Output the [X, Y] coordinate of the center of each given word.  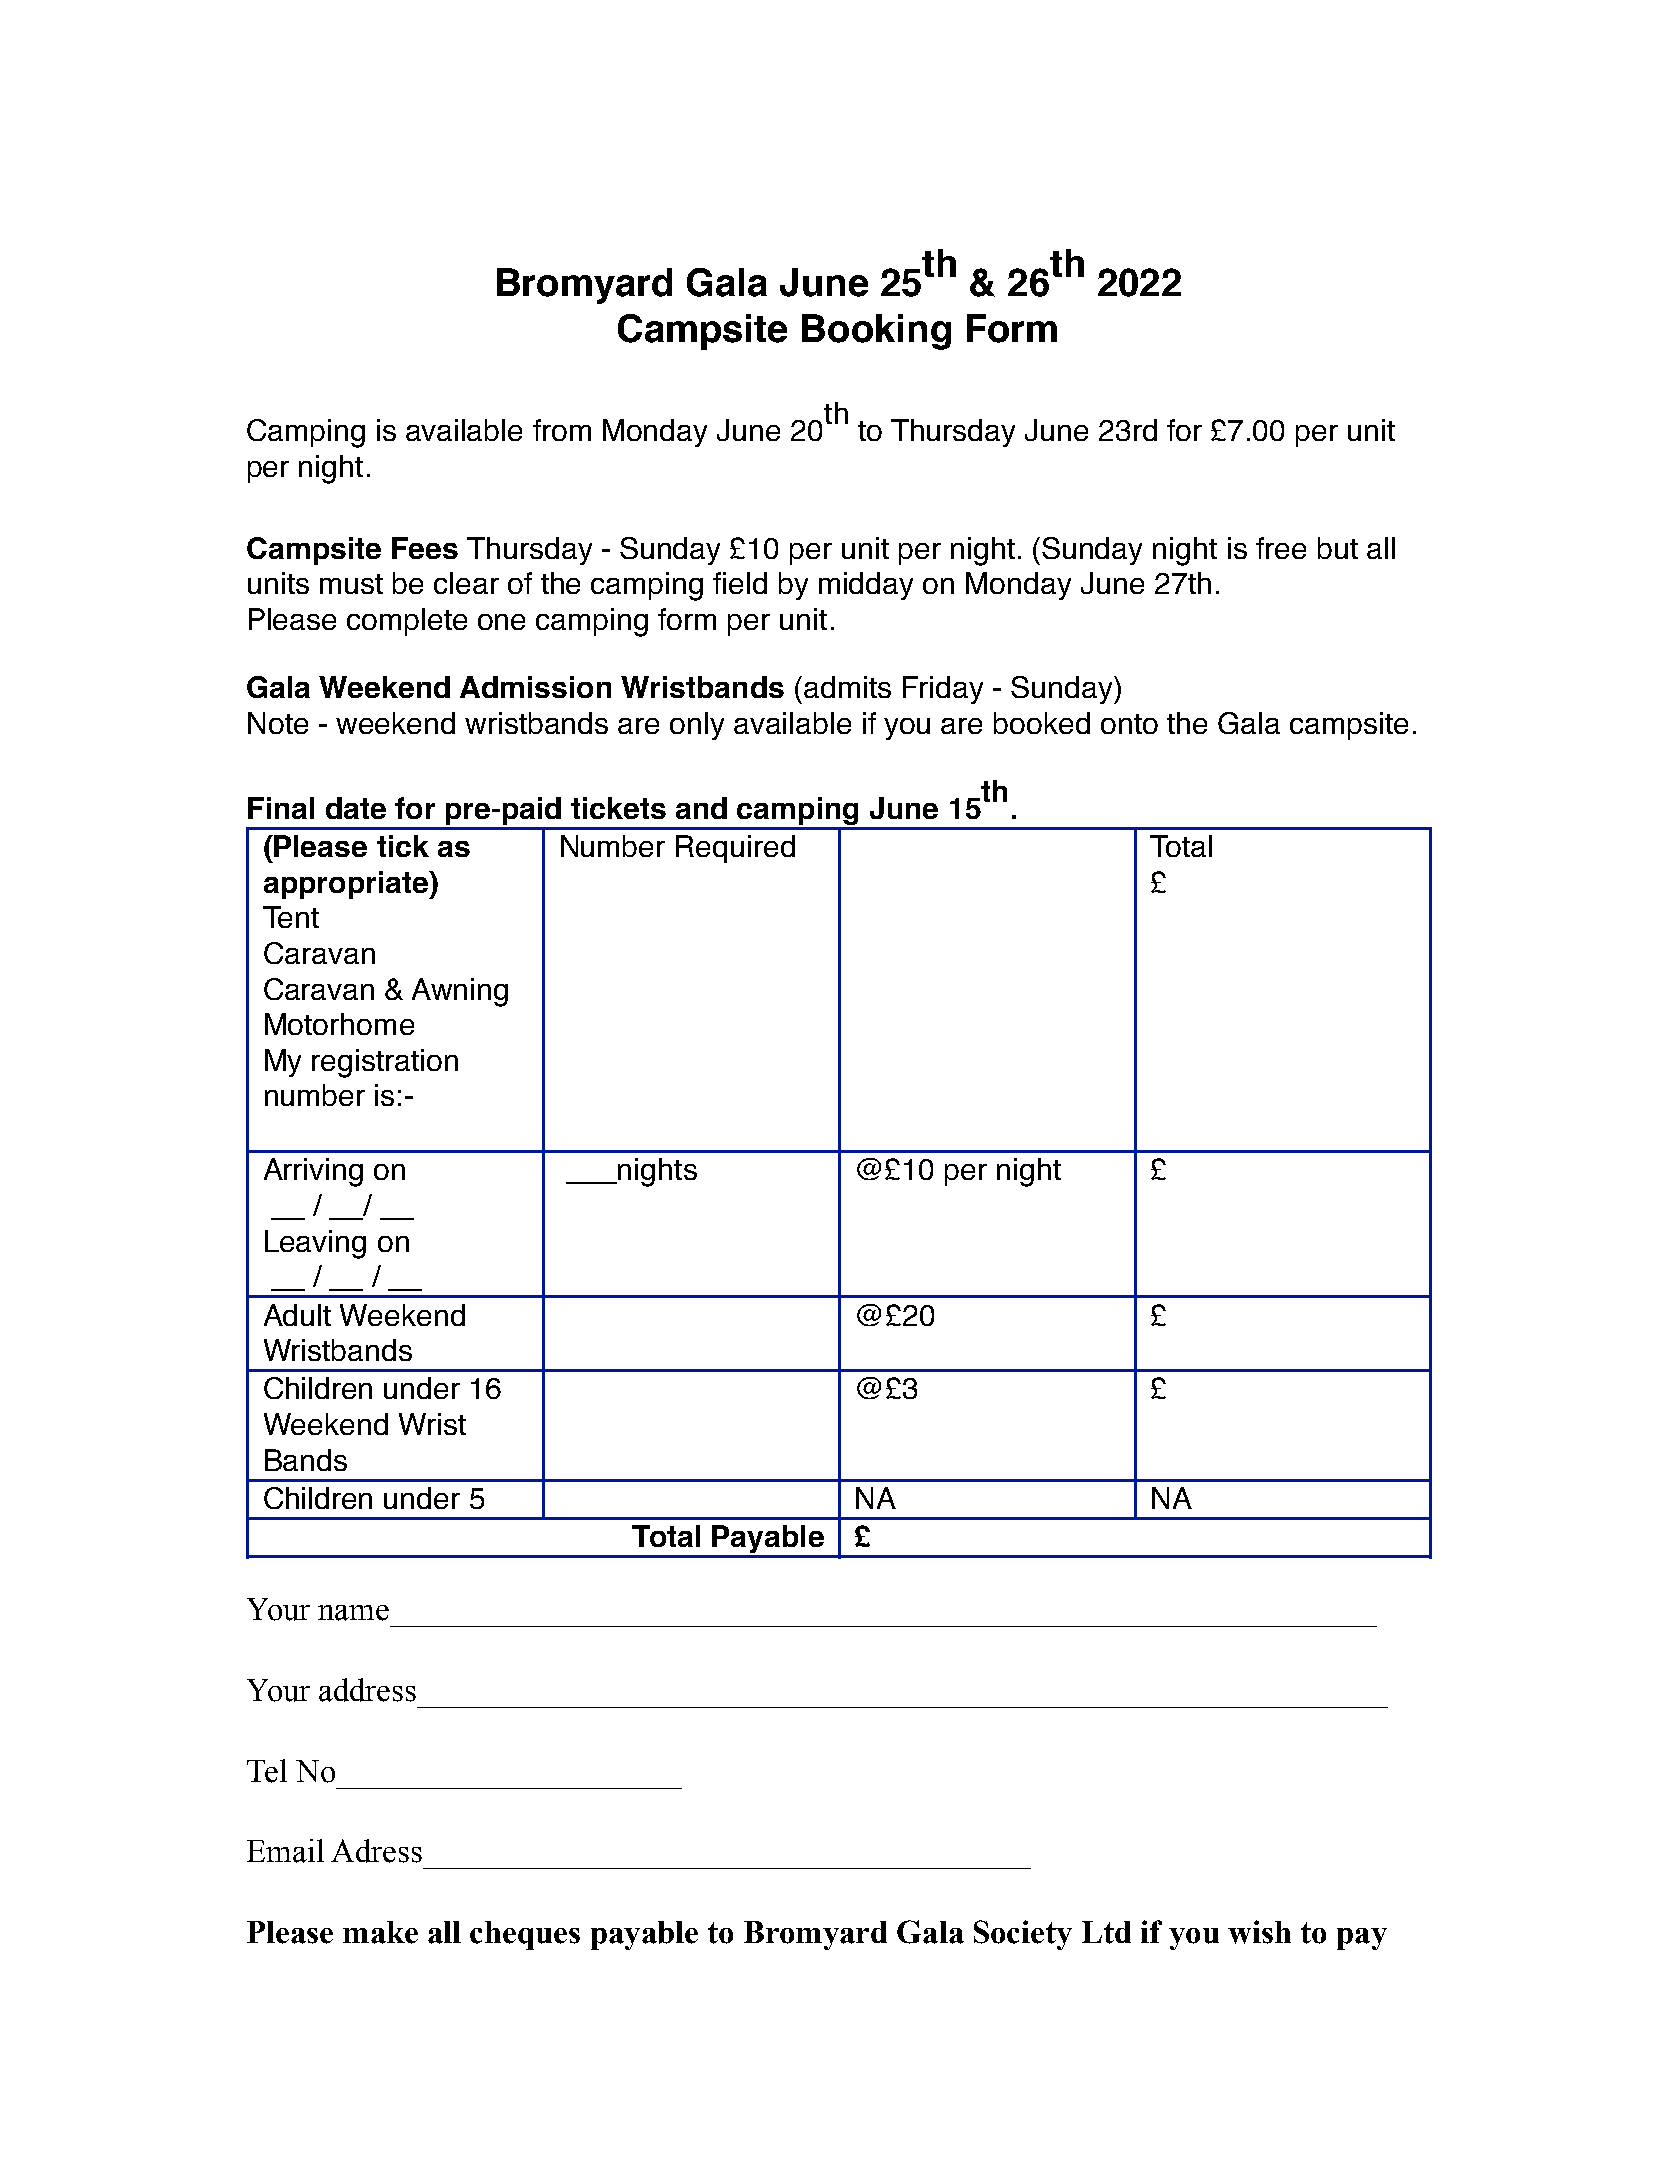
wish [1259, 1932]
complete [407, 622]
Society [1023, 1935]
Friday [943, 690]
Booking [876, 332]
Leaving [315, 1244]
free [1281, 548]
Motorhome [339, 1024]
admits [847, 687]
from [562, 430]
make [380, 1932]
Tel [267, 1771]
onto [1129, 724]
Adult [297, 1315]
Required [735, 849]
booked [1042, 723]
